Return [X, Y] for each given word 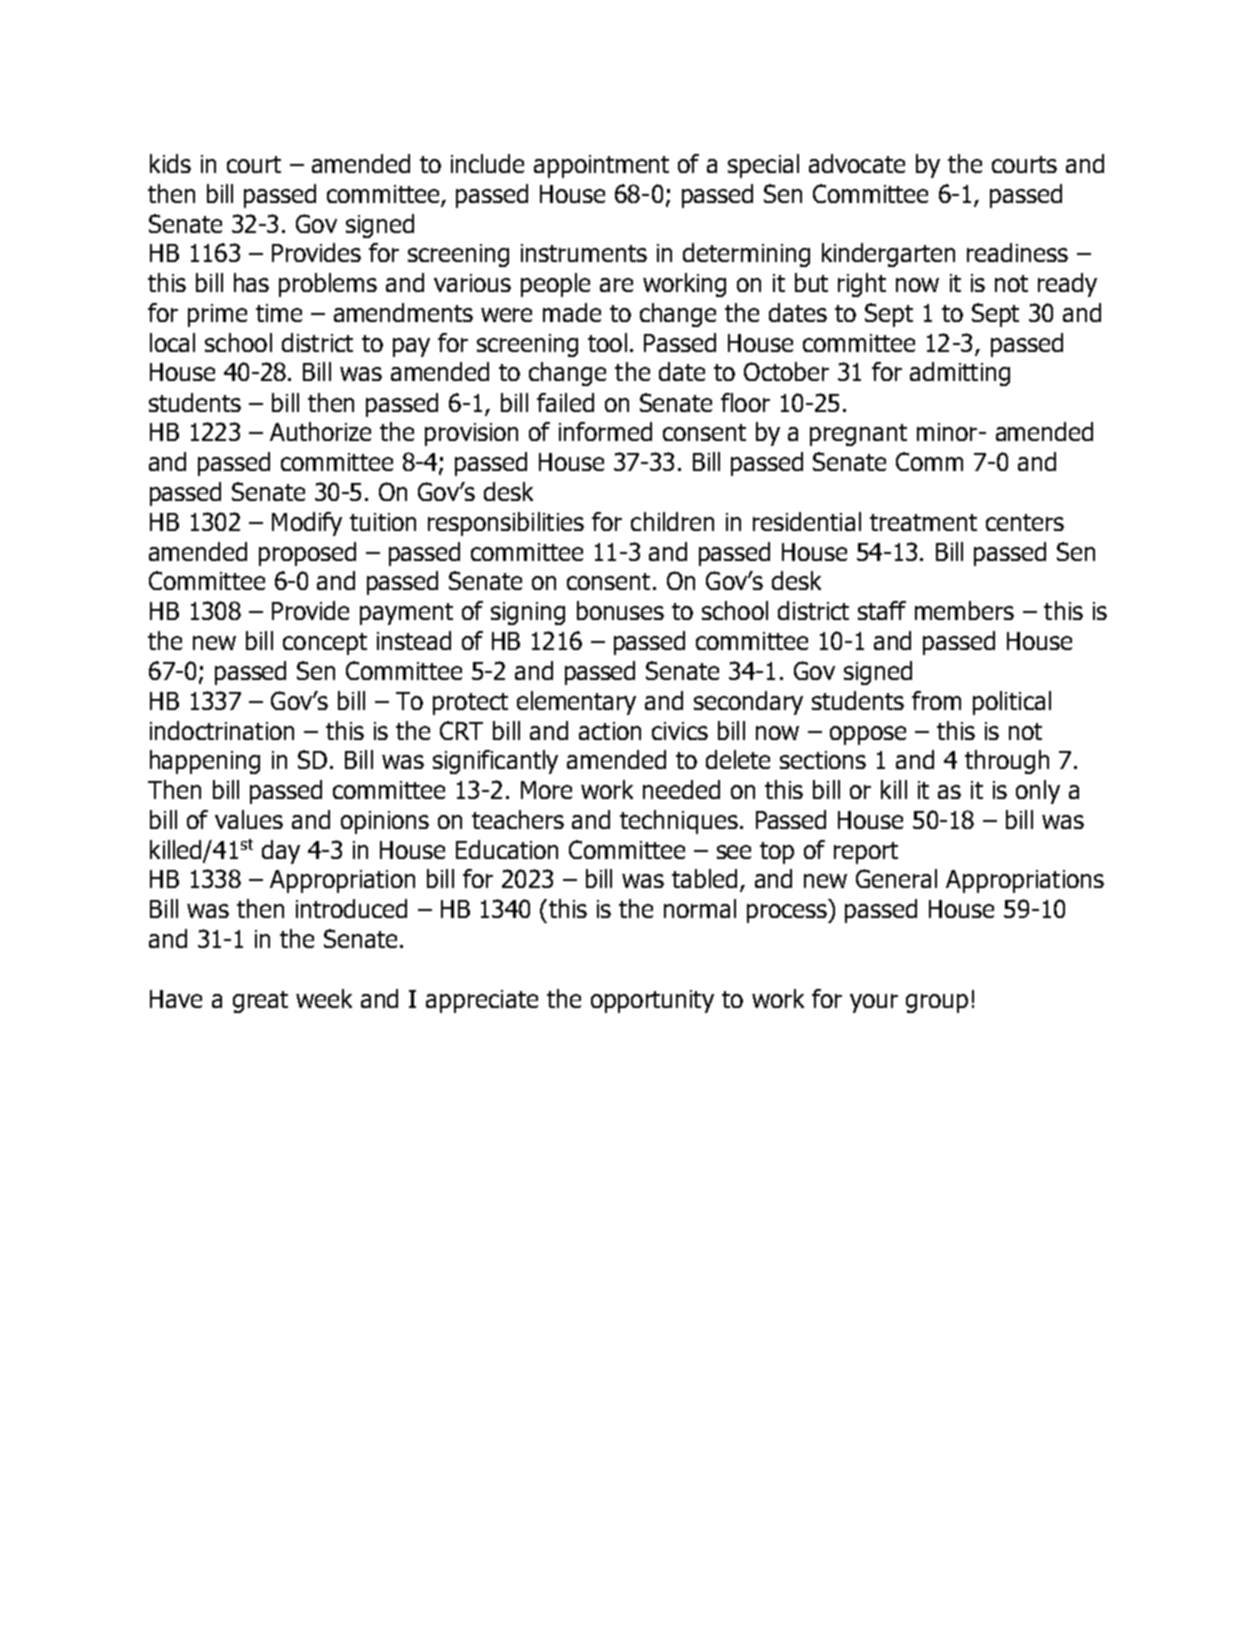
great [260, 1002]
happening [205, 762]
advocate [857, 163]
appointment [601, 166]
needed [681, 789]
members [964, 610]
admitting [960, 374]
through [1007, 762]
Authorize [320, 431]
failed [565, 402]
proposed [307, 554]
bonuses [620, 610]
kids [170, 163]
